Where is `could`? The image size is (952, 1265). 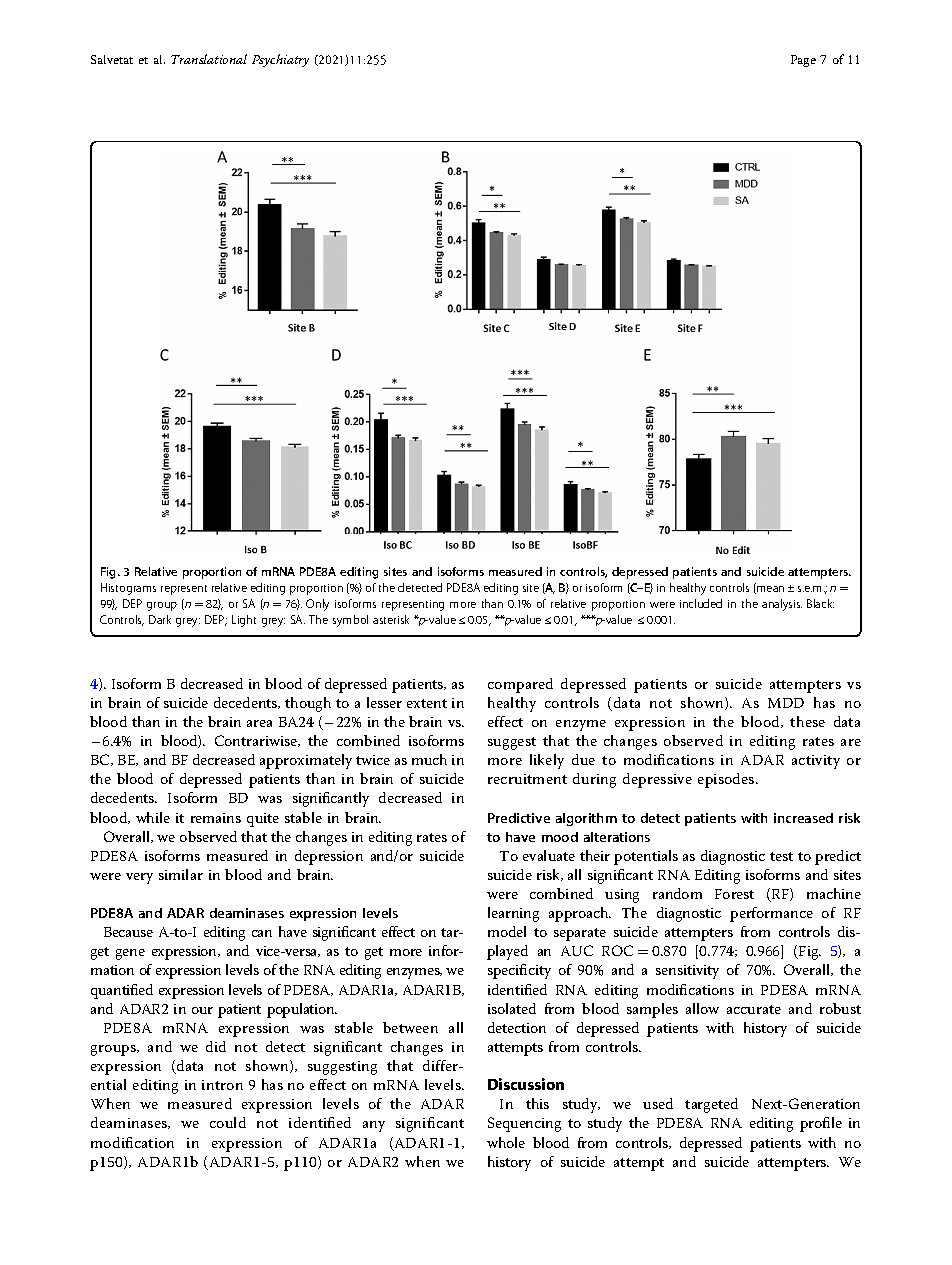 could is located at coordinates (228, 1122).
